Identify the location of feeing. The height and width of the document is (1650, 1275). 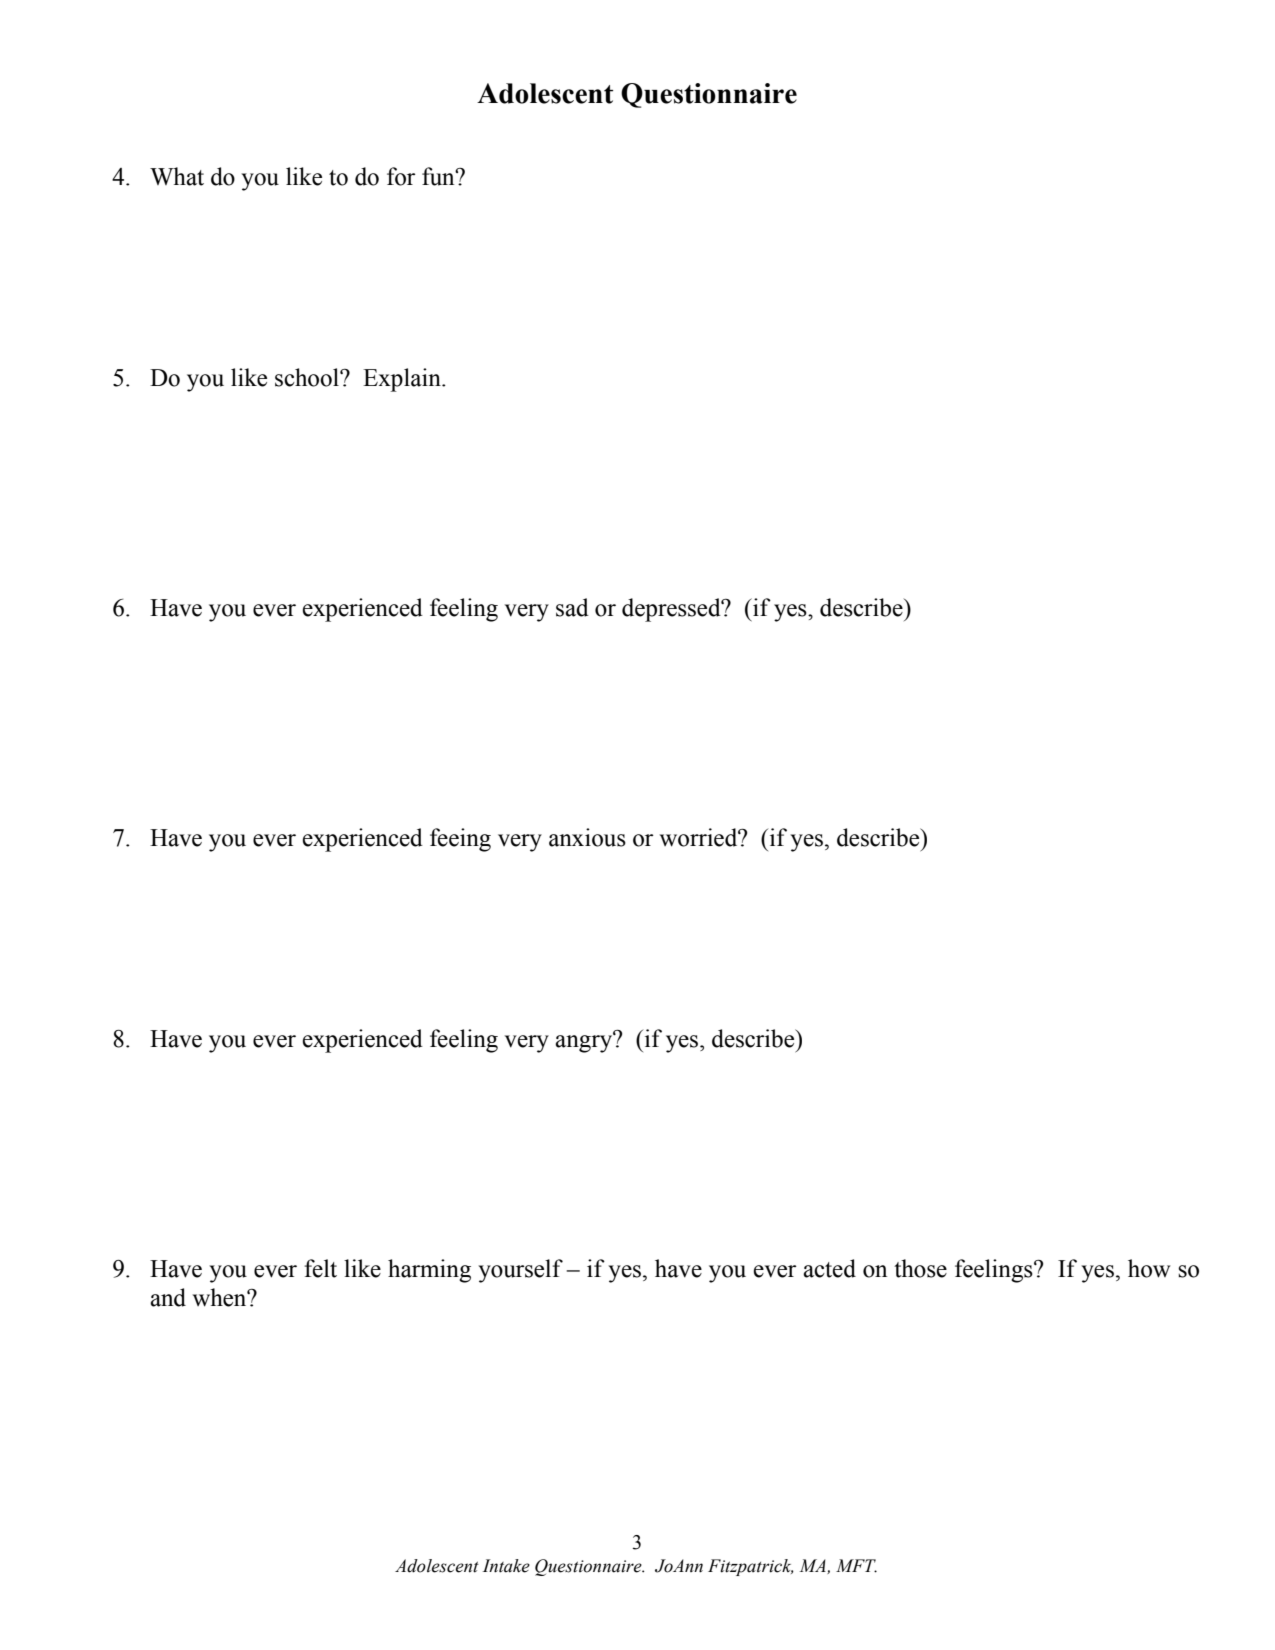
(460, 840).
